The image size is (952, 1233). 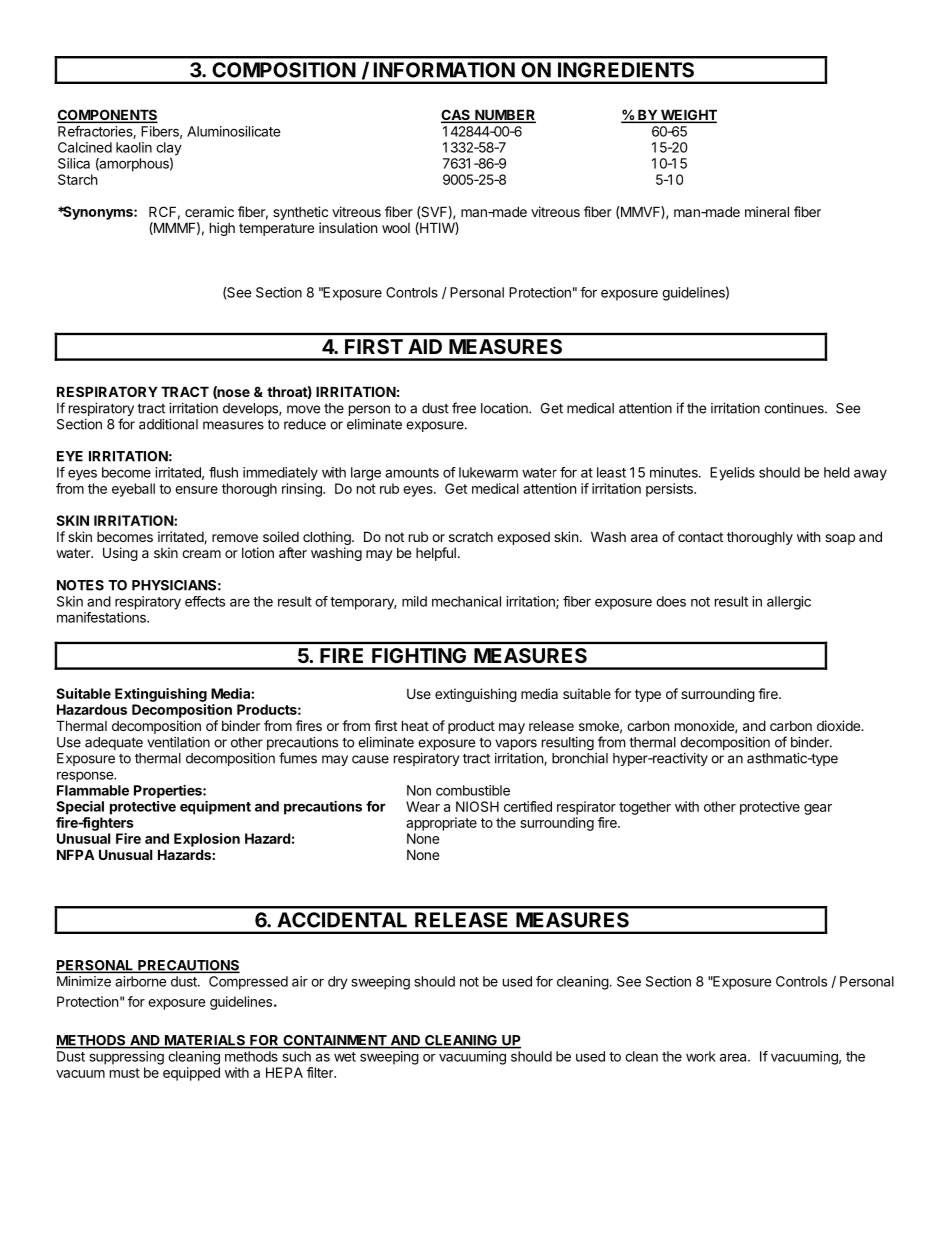 I want to click on allergic, so click(x=789, y=603).
